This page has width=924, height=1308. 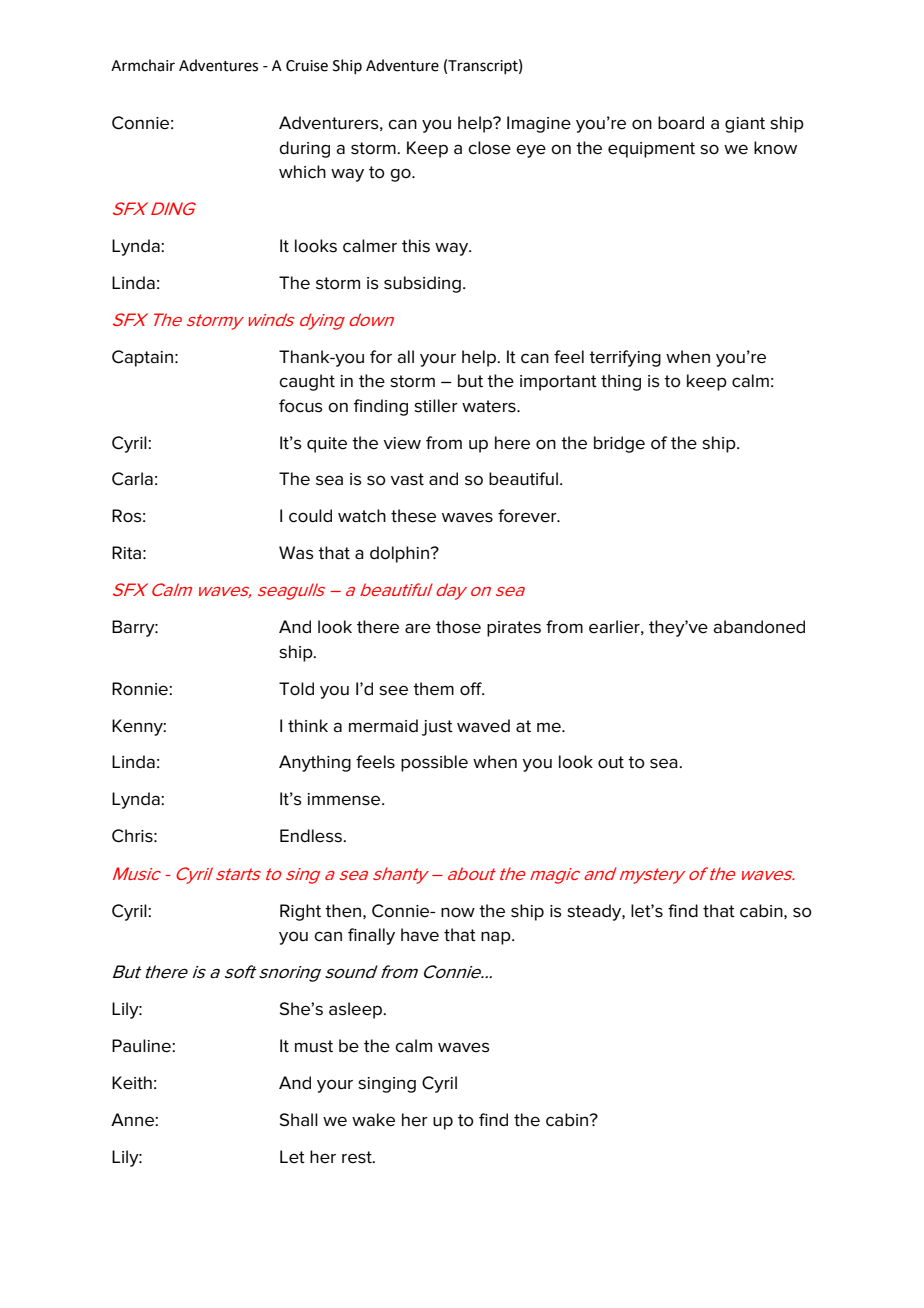 What do you see at coordinates (436, 406) in the page?
I see `stiller` at bounding box center [436, 406].
